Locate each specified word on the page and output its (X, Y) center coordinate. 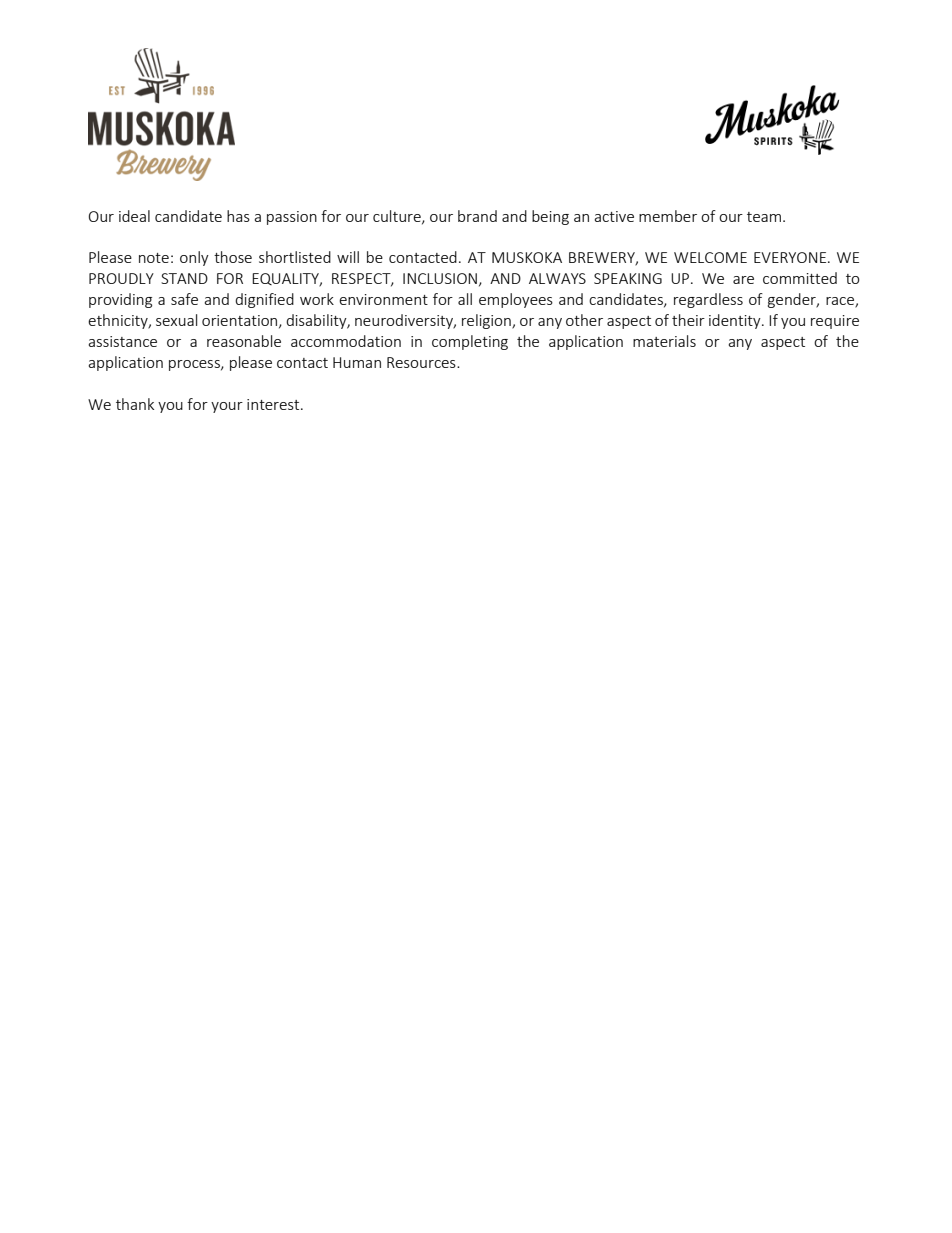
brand (477, 216)
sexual (176, 320)
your (227, 407)
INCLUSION (440, 278)
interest (274, 404)
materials (664, 341)
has (238, 216)
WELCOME (710, 257)
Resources (422, 362)
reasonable (244, 341)
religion (487, 321)
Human (357, 362)
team (764, 217)
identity (736, 321)
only (194, 258)
